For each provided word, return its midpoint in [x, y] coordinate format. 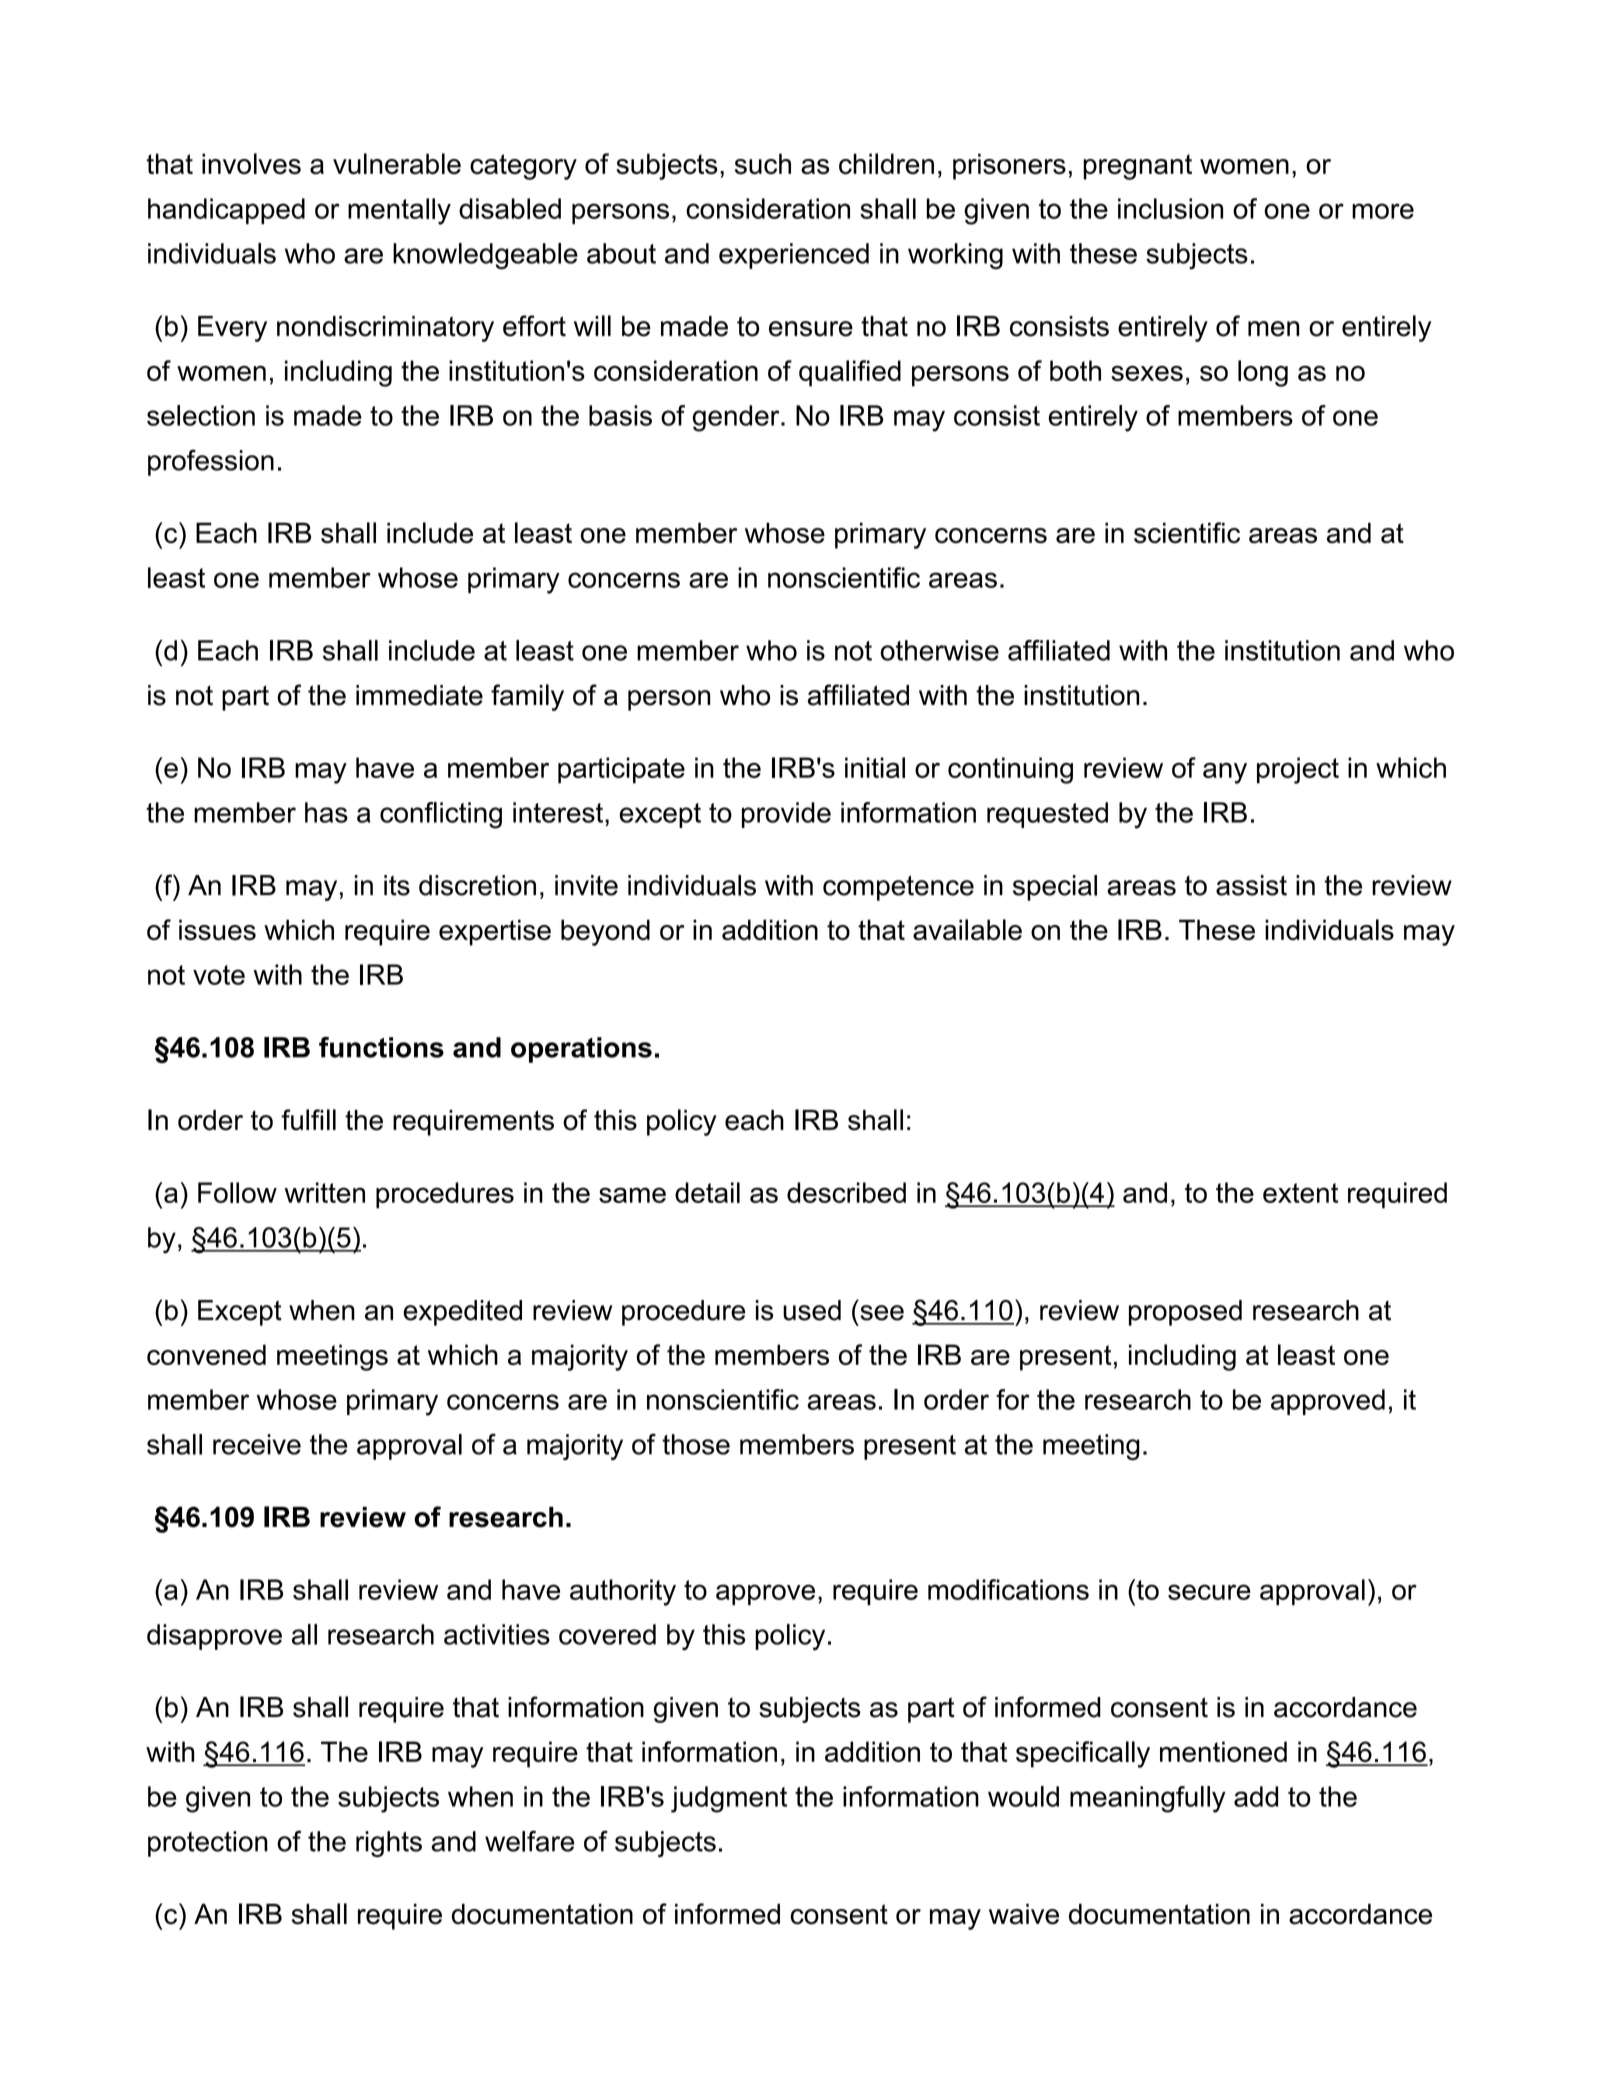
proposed [1185, 1313]
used [812, 1310]
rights [389, 1844]
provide [786, 815]
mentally [399, 211]
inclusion [1170, 208]
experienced [794, 256]
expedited [462, 1313]
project [1298, 770]
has [326, 812]
